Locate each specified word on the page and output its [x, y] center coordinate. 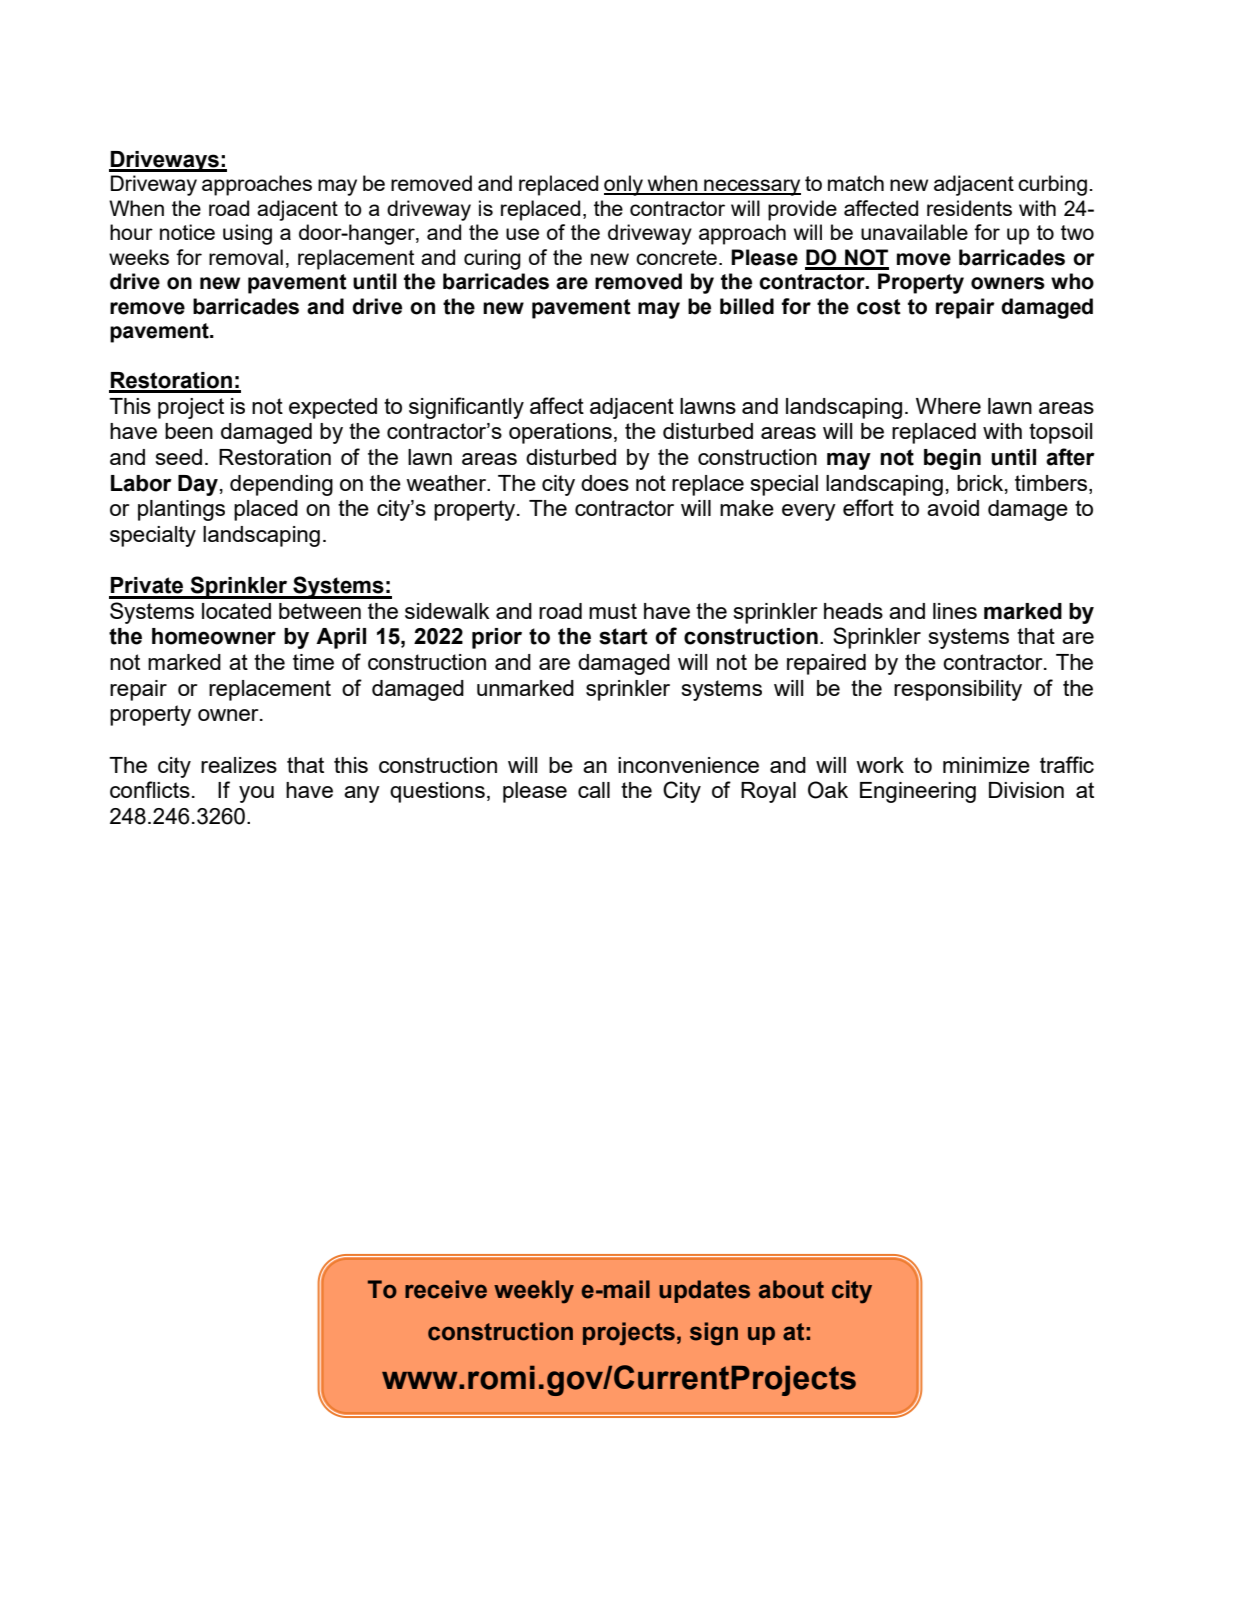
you [256, 794]
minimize [986, 765]
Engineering [918, 792]
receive [446, 1289]
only [625, 185]
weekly [534, 1292]
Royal [768, 792]
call [594, 790]
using [247, 234]
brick [981, 484]
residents [969, 208]
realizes [239, 765]
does [605, 483]
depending [281, 485]
